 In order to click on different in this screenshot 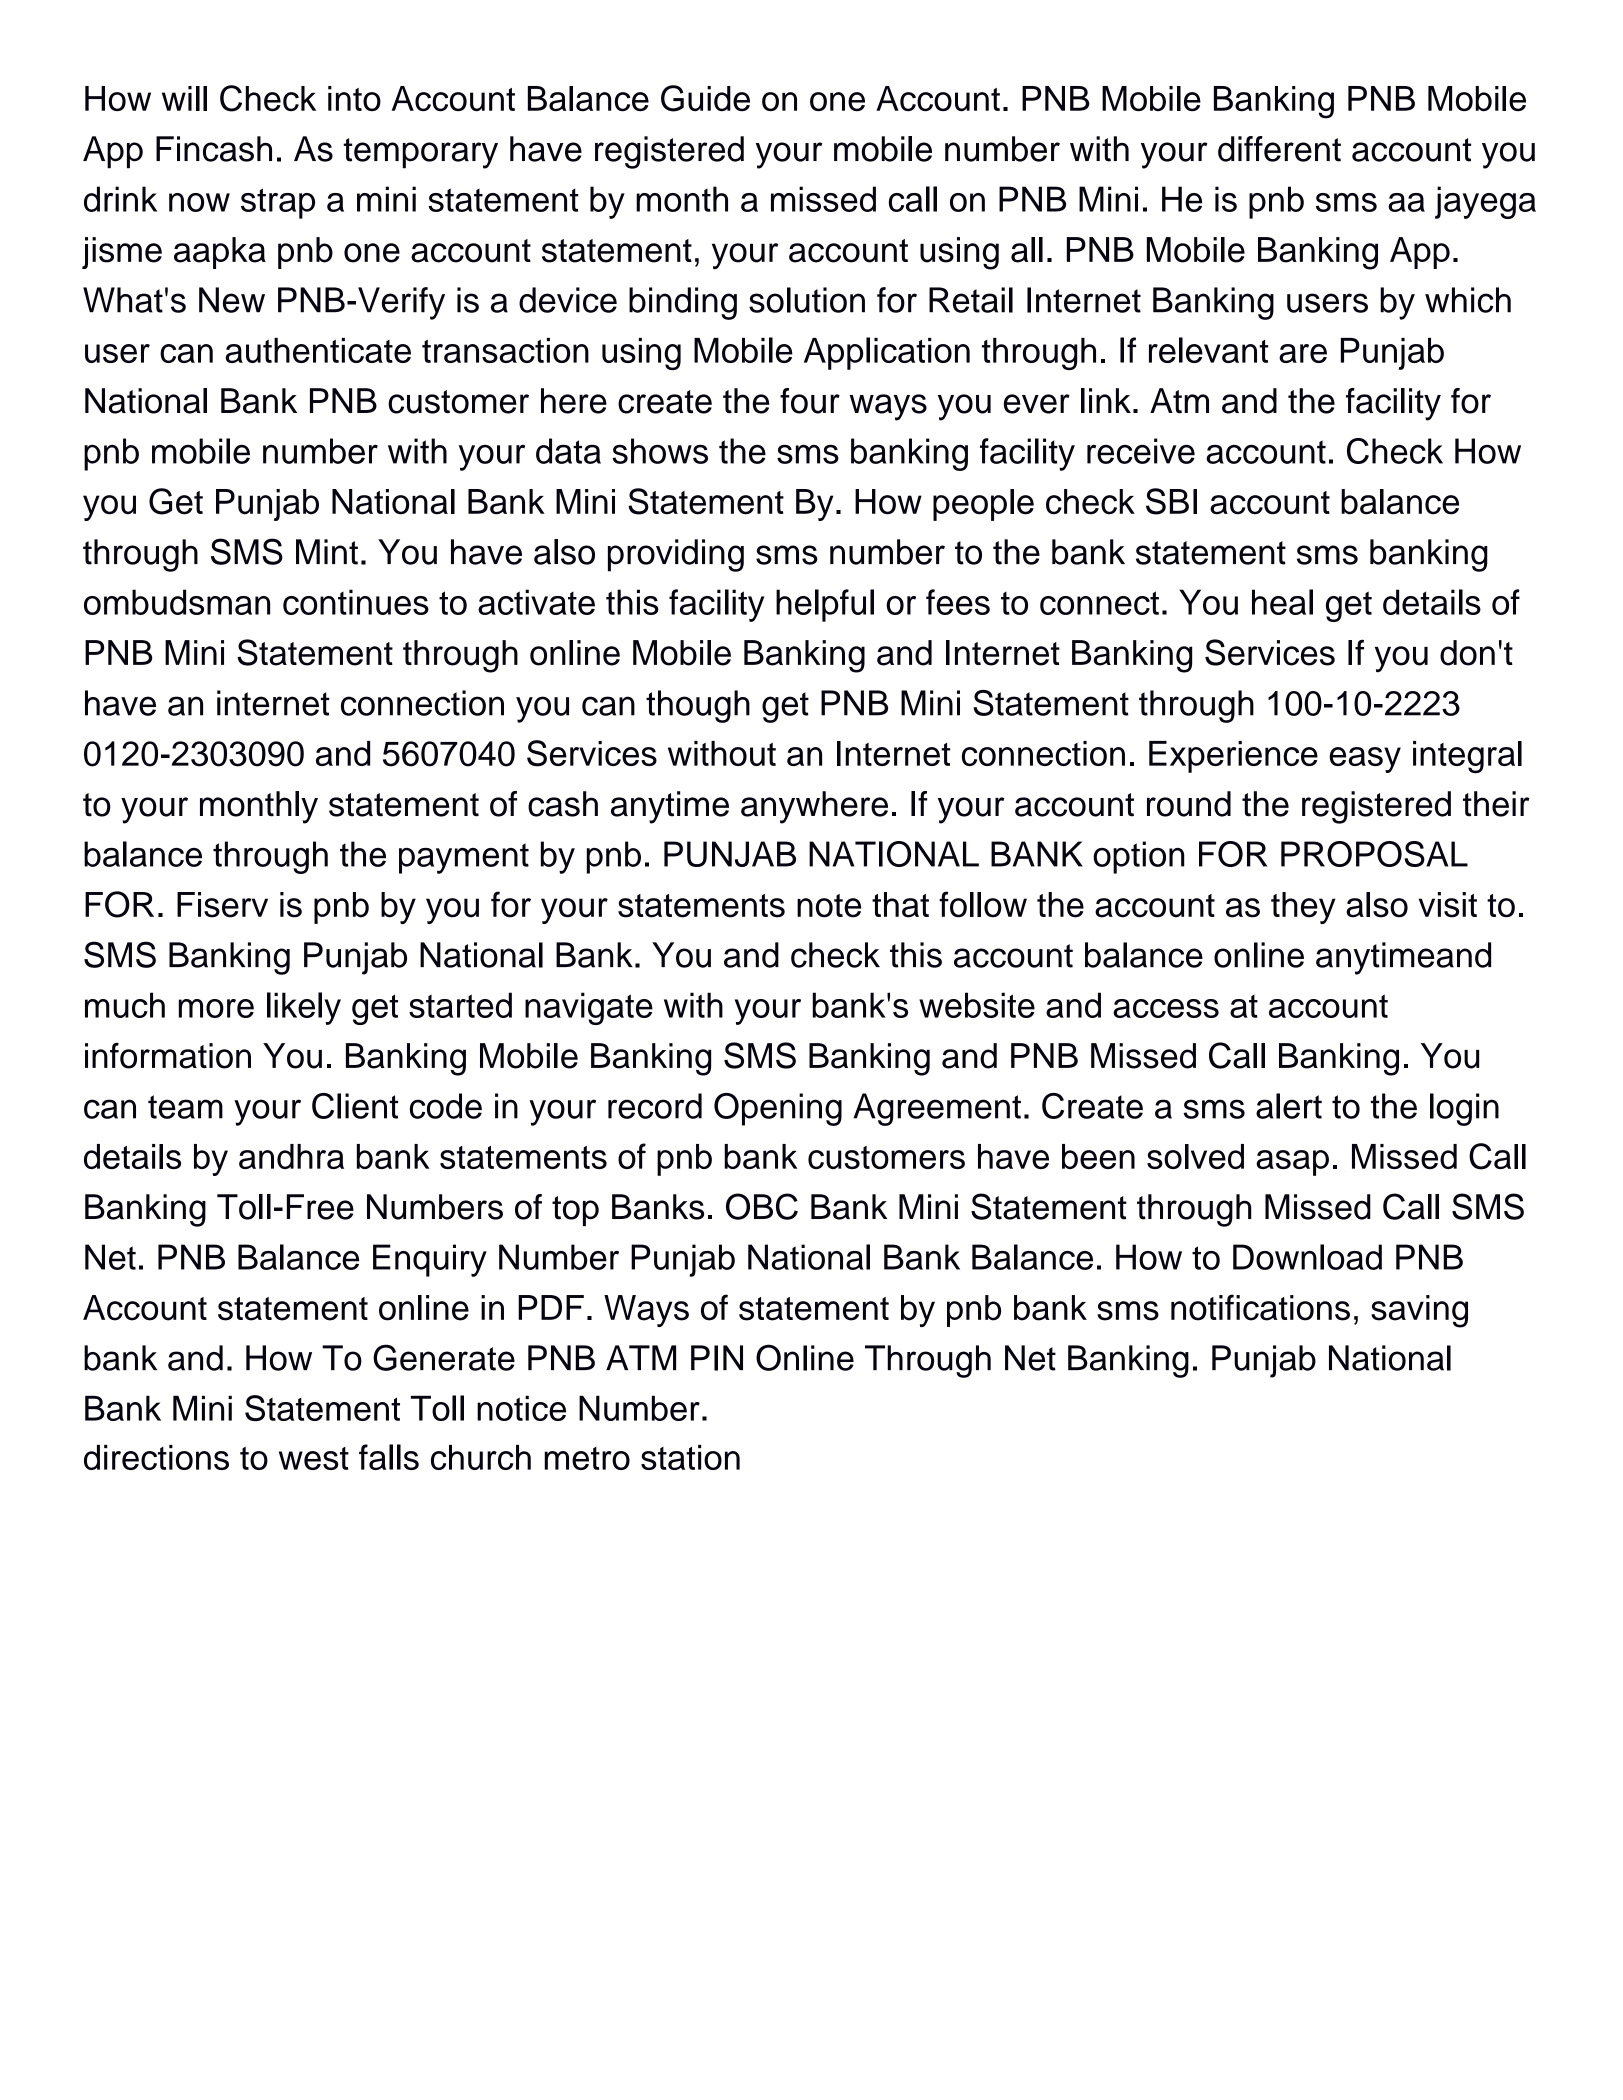, I will do `click(1279, 149)`.
